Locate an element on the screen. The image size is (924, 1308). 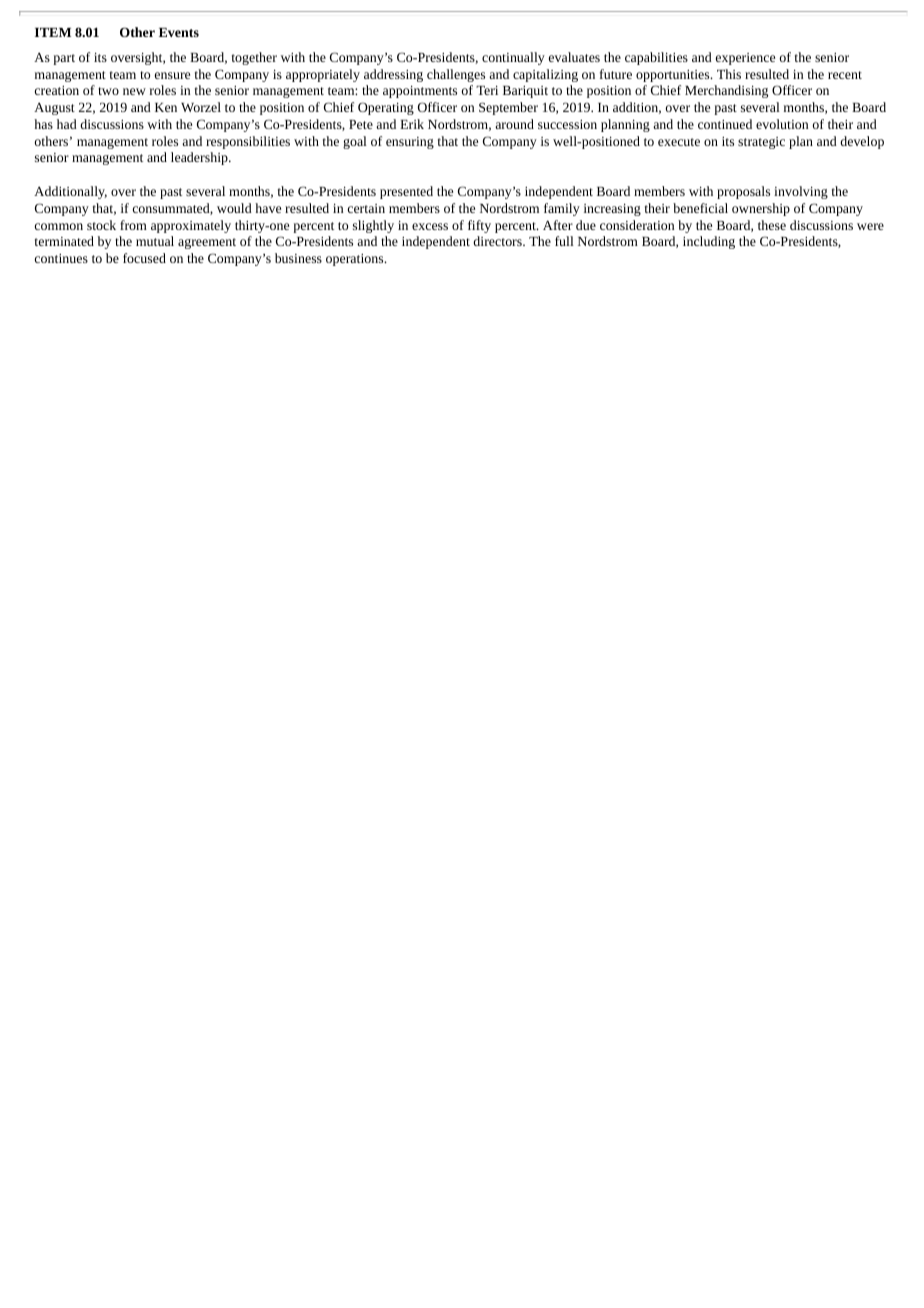
experience is located at coordinates (745, 59).
